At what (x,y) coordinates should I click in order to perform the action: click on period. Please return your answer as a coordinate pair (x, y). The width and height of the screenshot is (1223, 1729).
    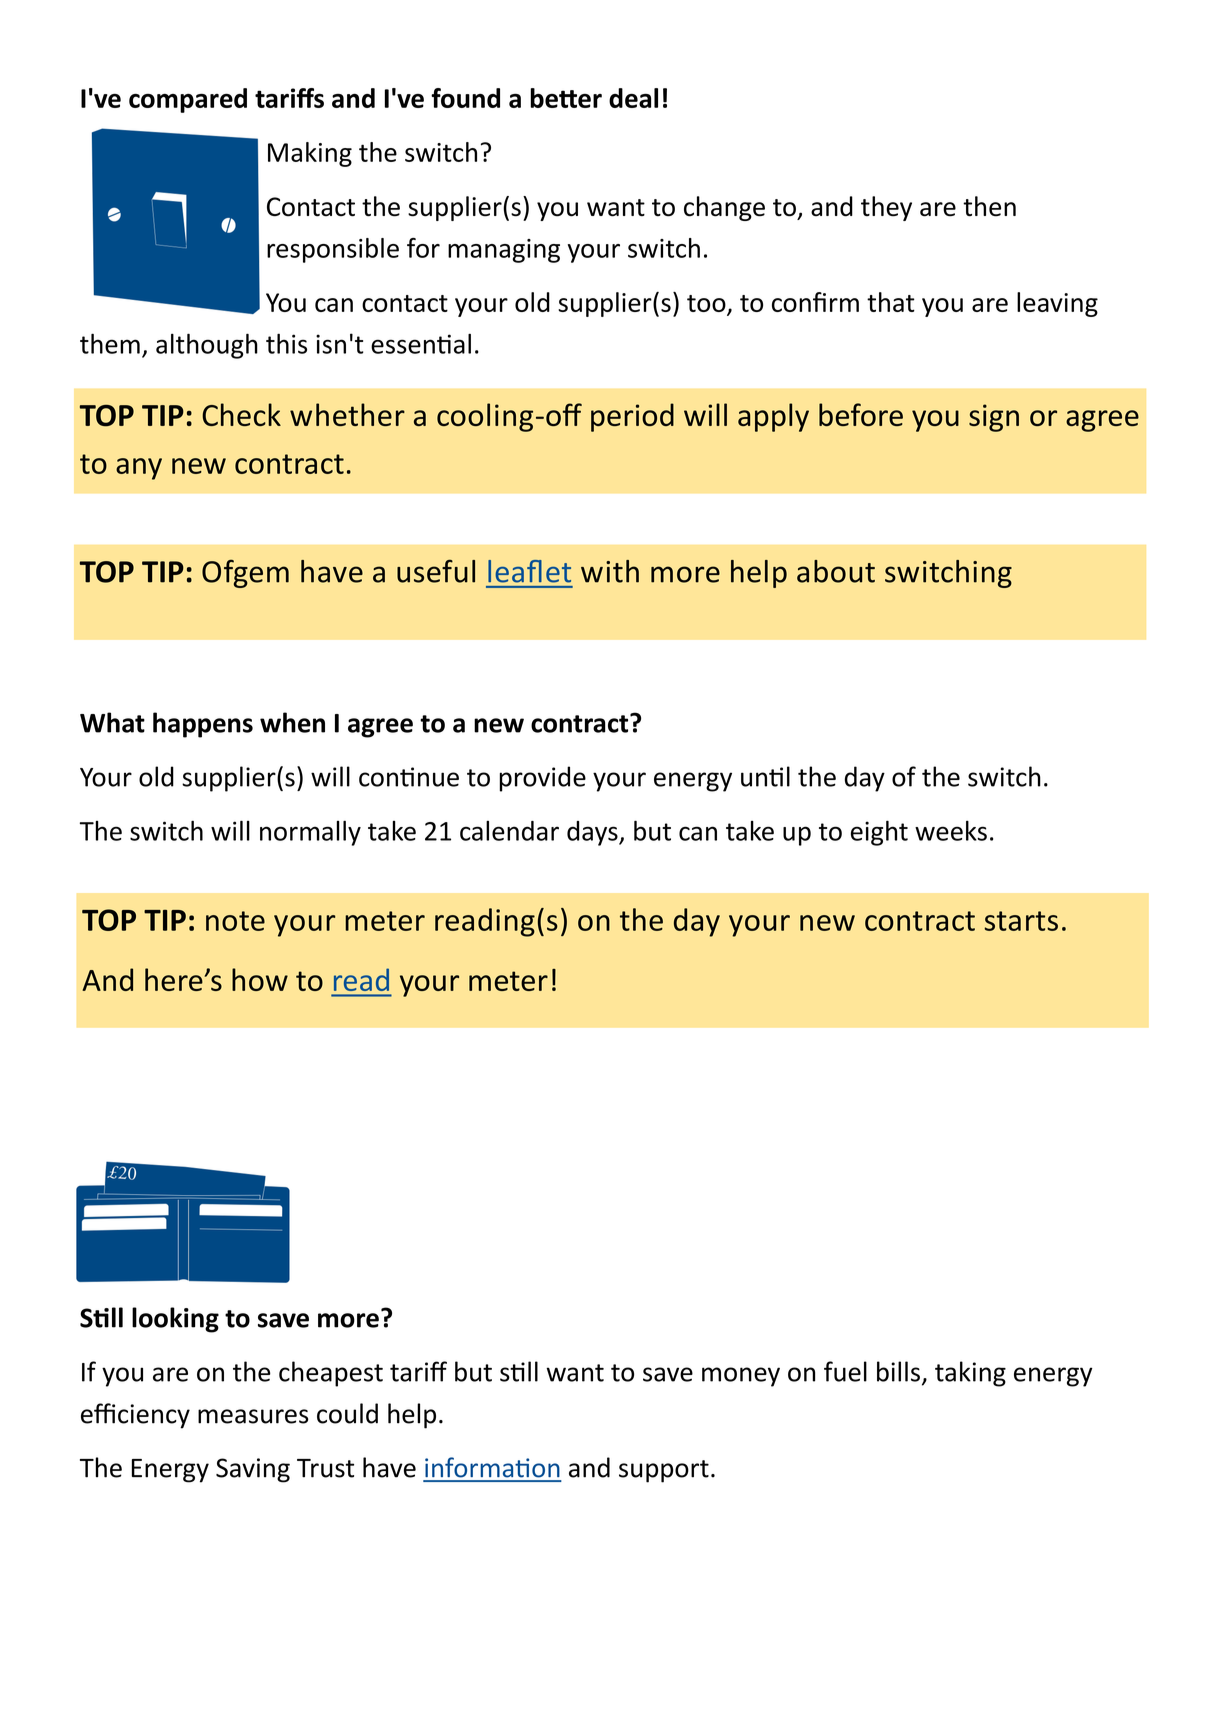
    Looking at the image, I should click on (632, 417).
